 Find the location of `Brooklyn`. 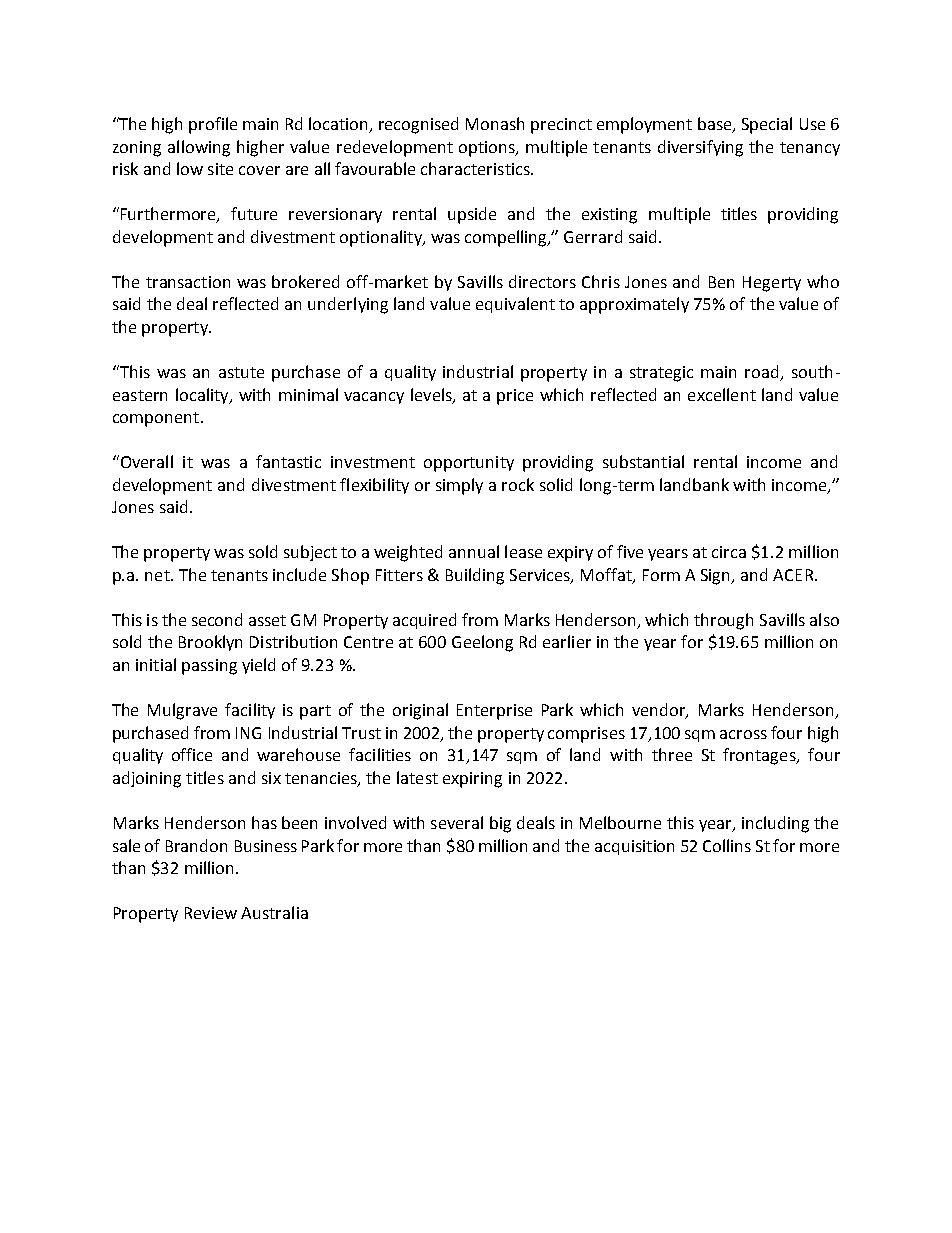

Brooklyn is located at coordinates (210, 643).
